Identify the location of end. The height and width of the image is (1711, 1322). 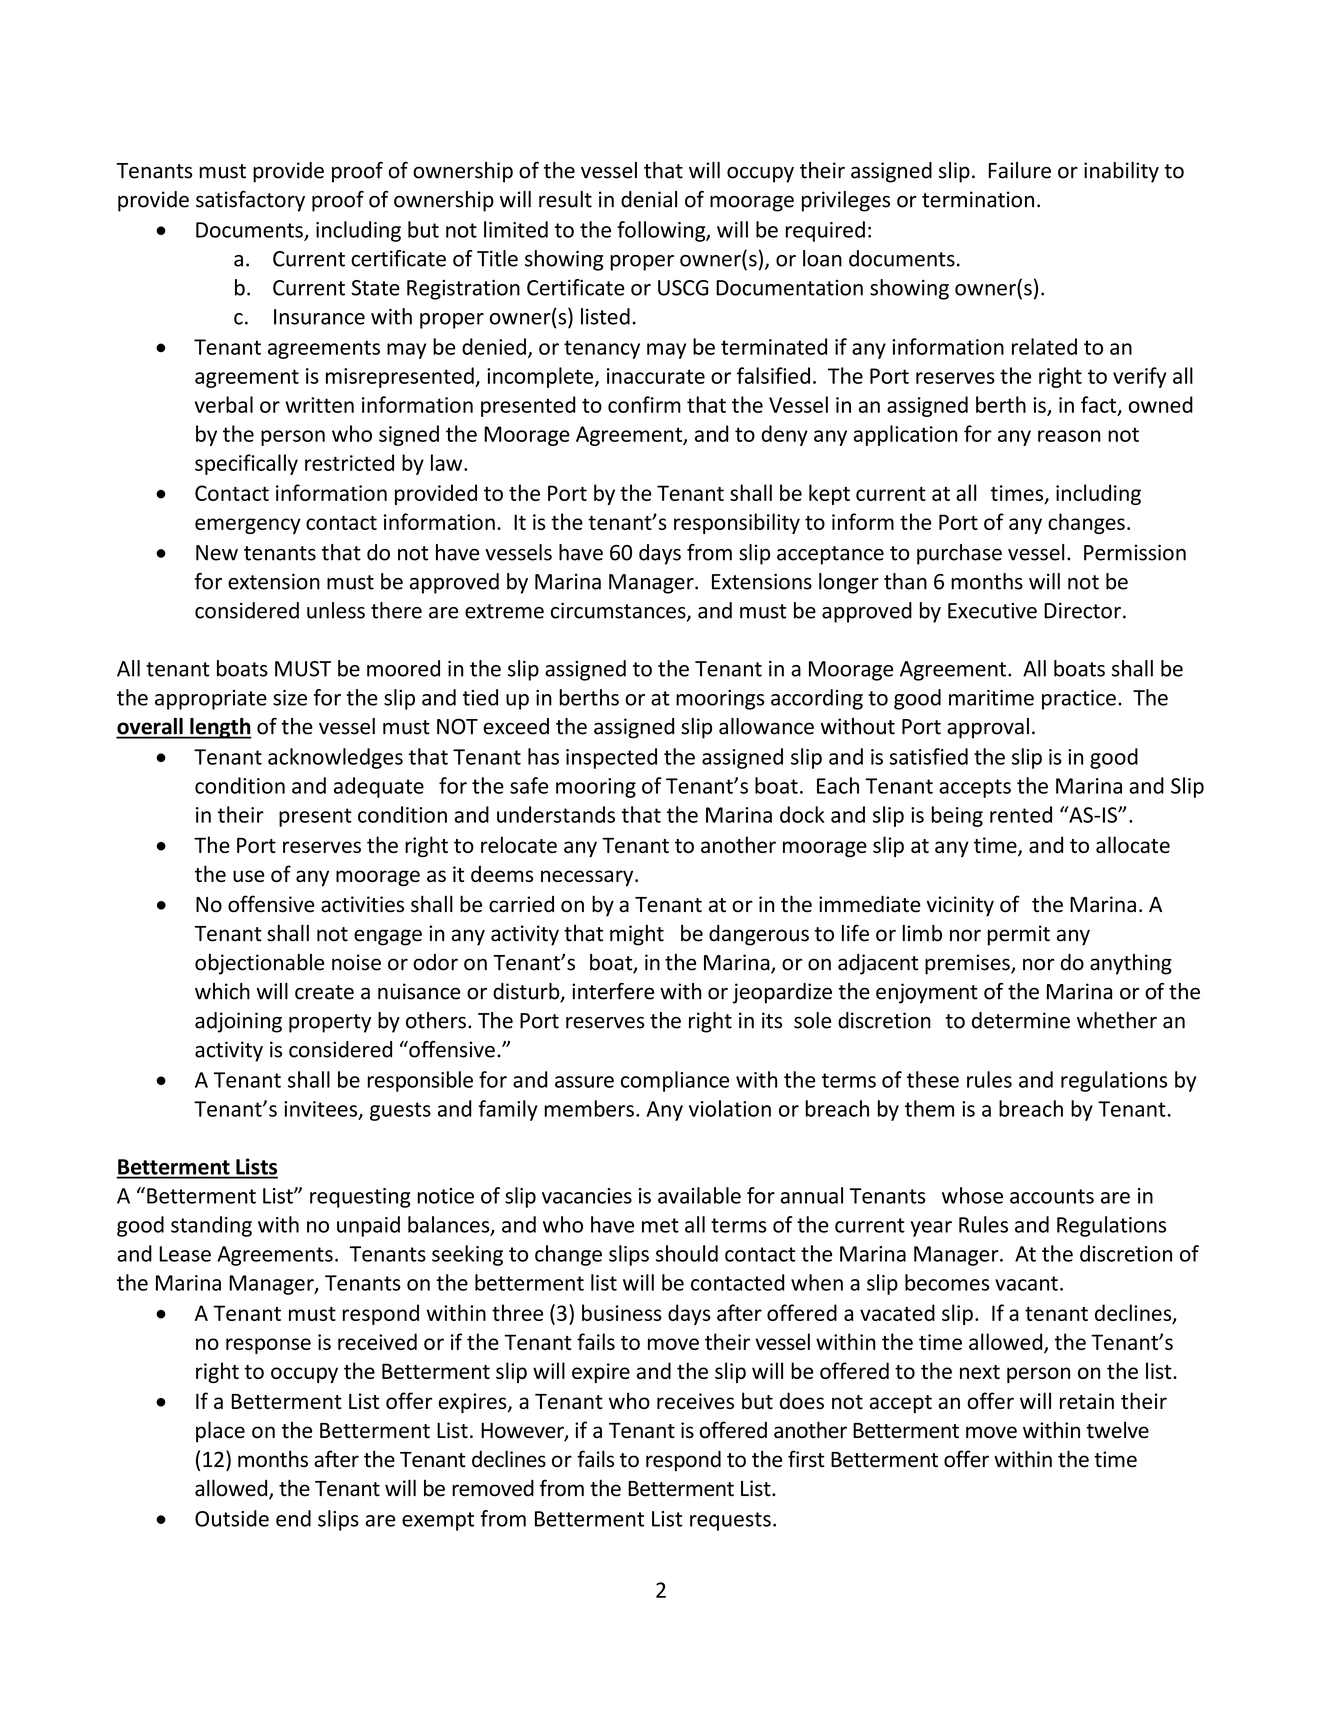
(293, 1518).
